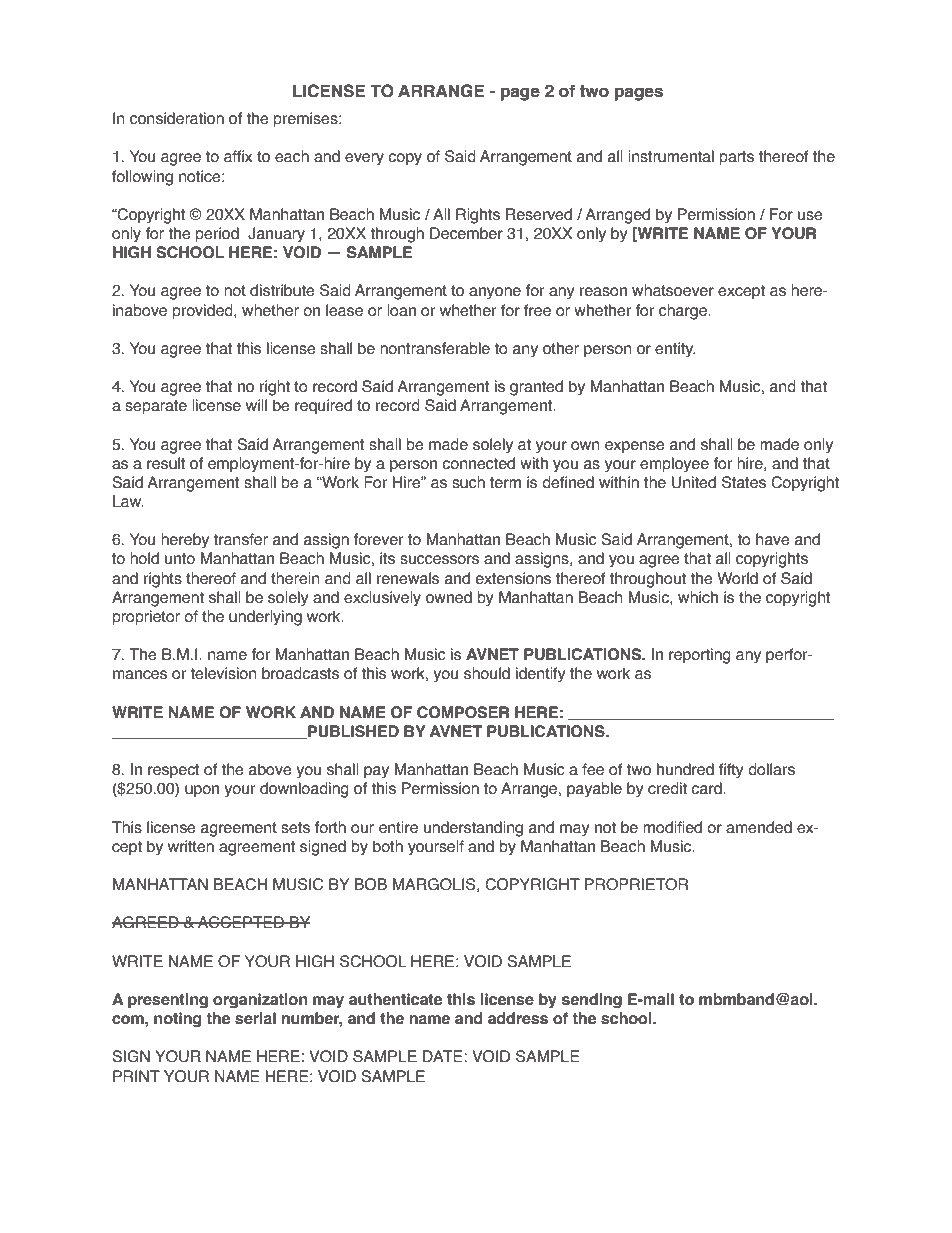 This document has width=952, height=1233. I want to click on affix, so click(238, 156).
